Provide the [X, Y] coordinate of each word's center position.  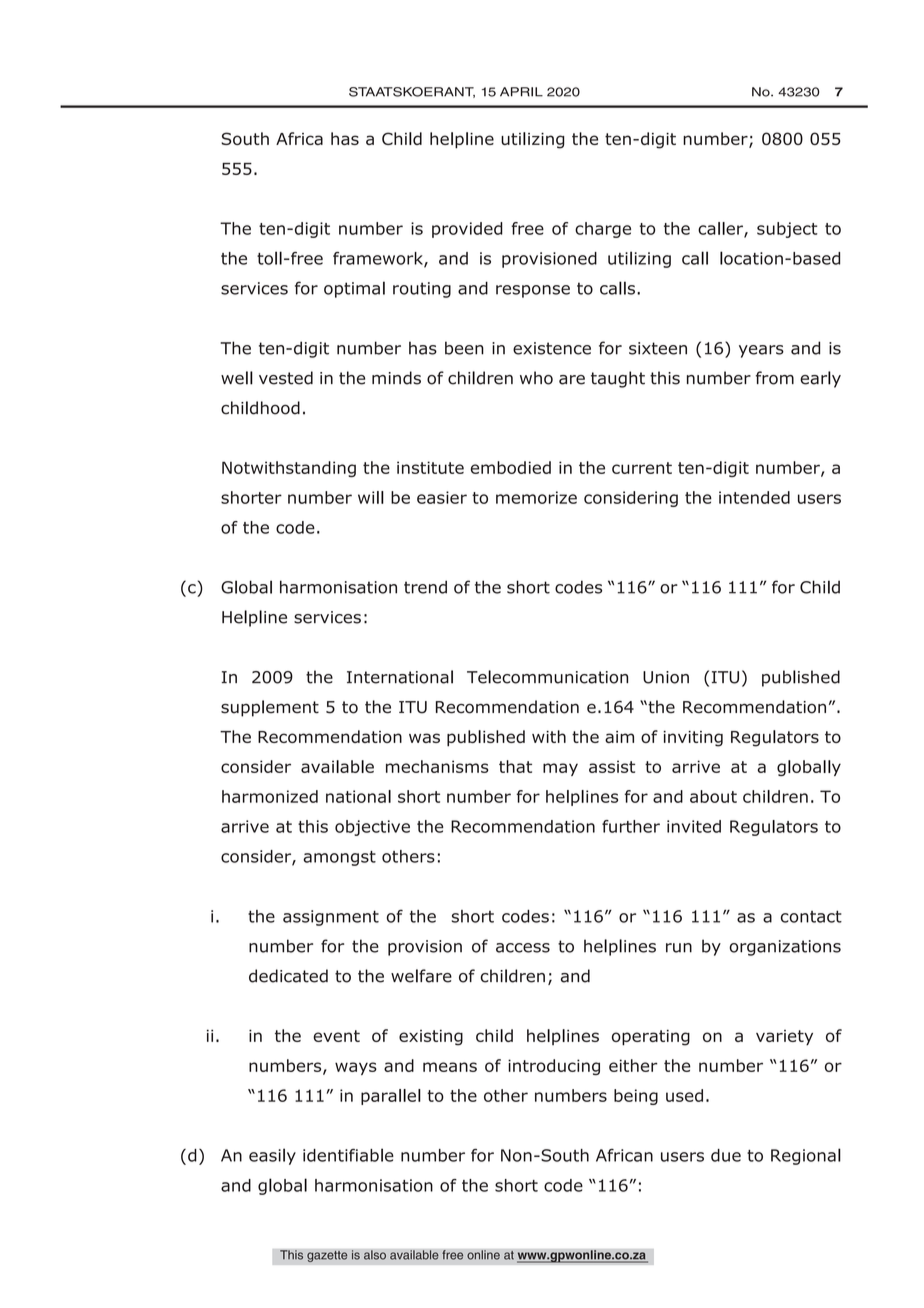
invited [694, 826]
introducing [554, 1067]
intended [754, 497]
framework [379, 259]
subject [787, 230]
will [371, 497]
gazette [327, 1256]
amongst [339, 858]
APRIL [521, 92]
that [515, 766]
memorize [536, 497]
